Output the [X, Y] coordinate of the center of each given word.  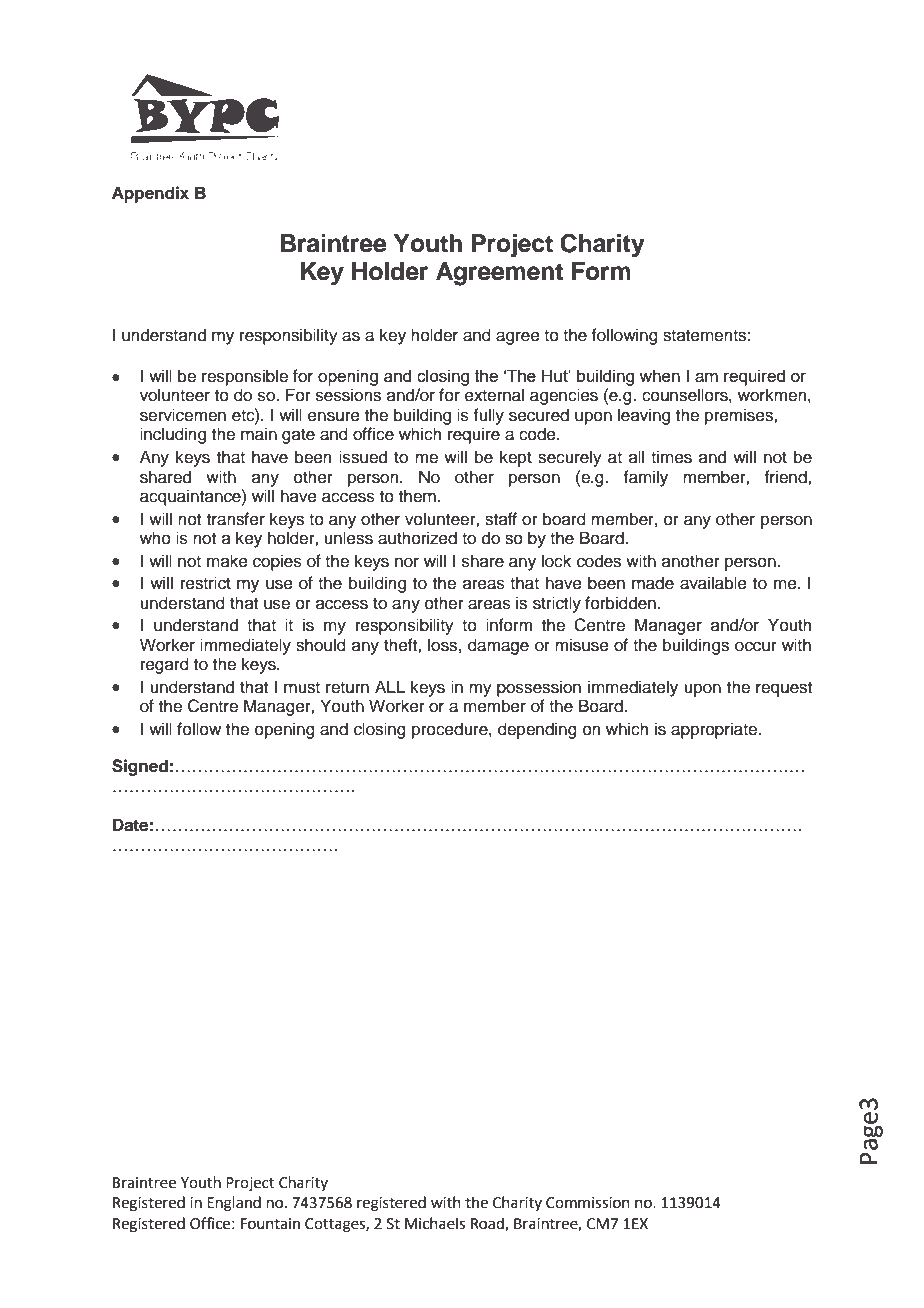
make [227, 561]
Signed [140, 767]
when [659, 375]
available [713, 583]
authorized [417, 538]
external [494, 395]
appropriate [715, 730]
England [234, 1204]
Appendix [150, 194]
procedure [451, 730]
